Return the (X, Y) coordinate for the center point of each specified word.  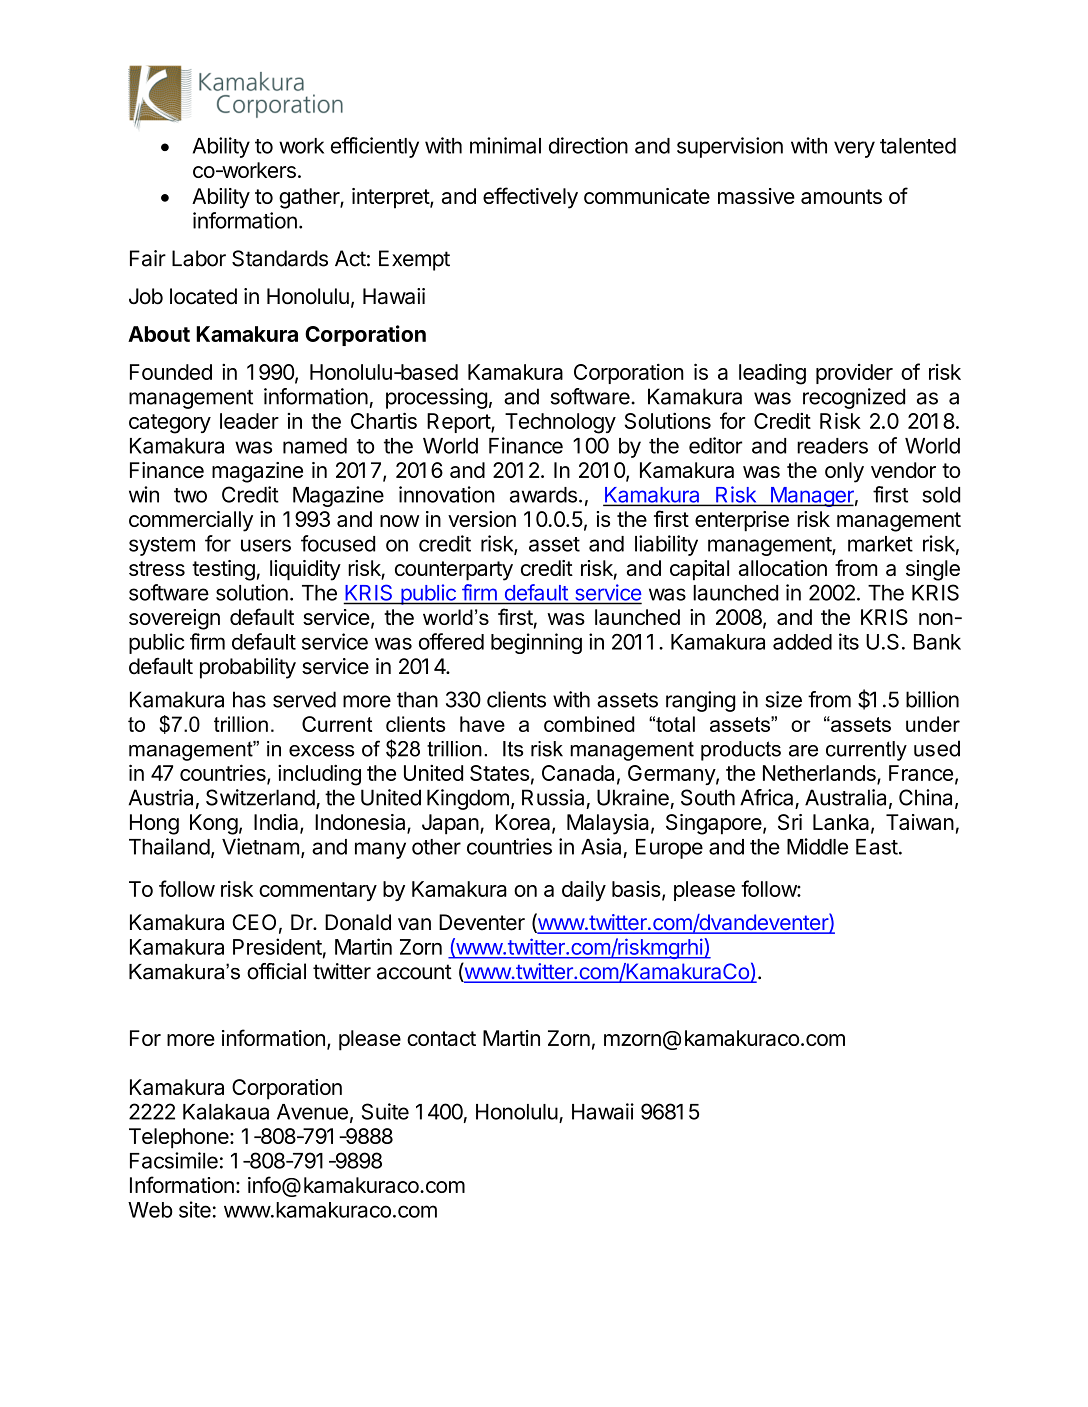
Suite (385, 1111)
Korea (524, 823)
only (844, 472)
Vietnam (260, 846)
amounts (841, 196)
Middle (817, 846)
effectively (530, 198)
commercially (191, 521)
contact (441, 1038)
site (195, 1209)
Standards (280, 258)
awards (543, 495)
